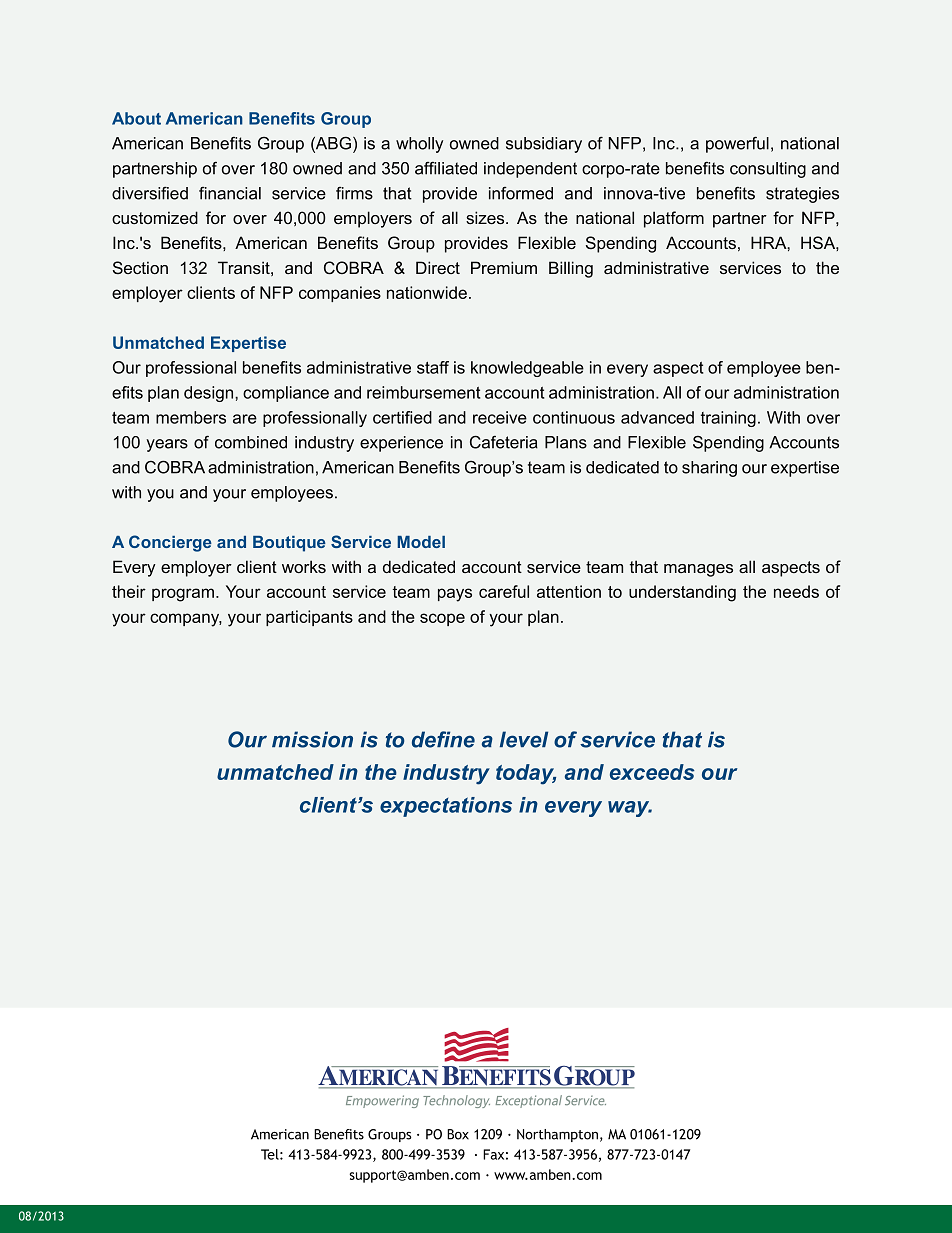 The width and height of the screenshot is (952, 1233). What do you see at coordinates (312, 739) in the screenshot?
I see `mission` at bounding box center [312, 739].
